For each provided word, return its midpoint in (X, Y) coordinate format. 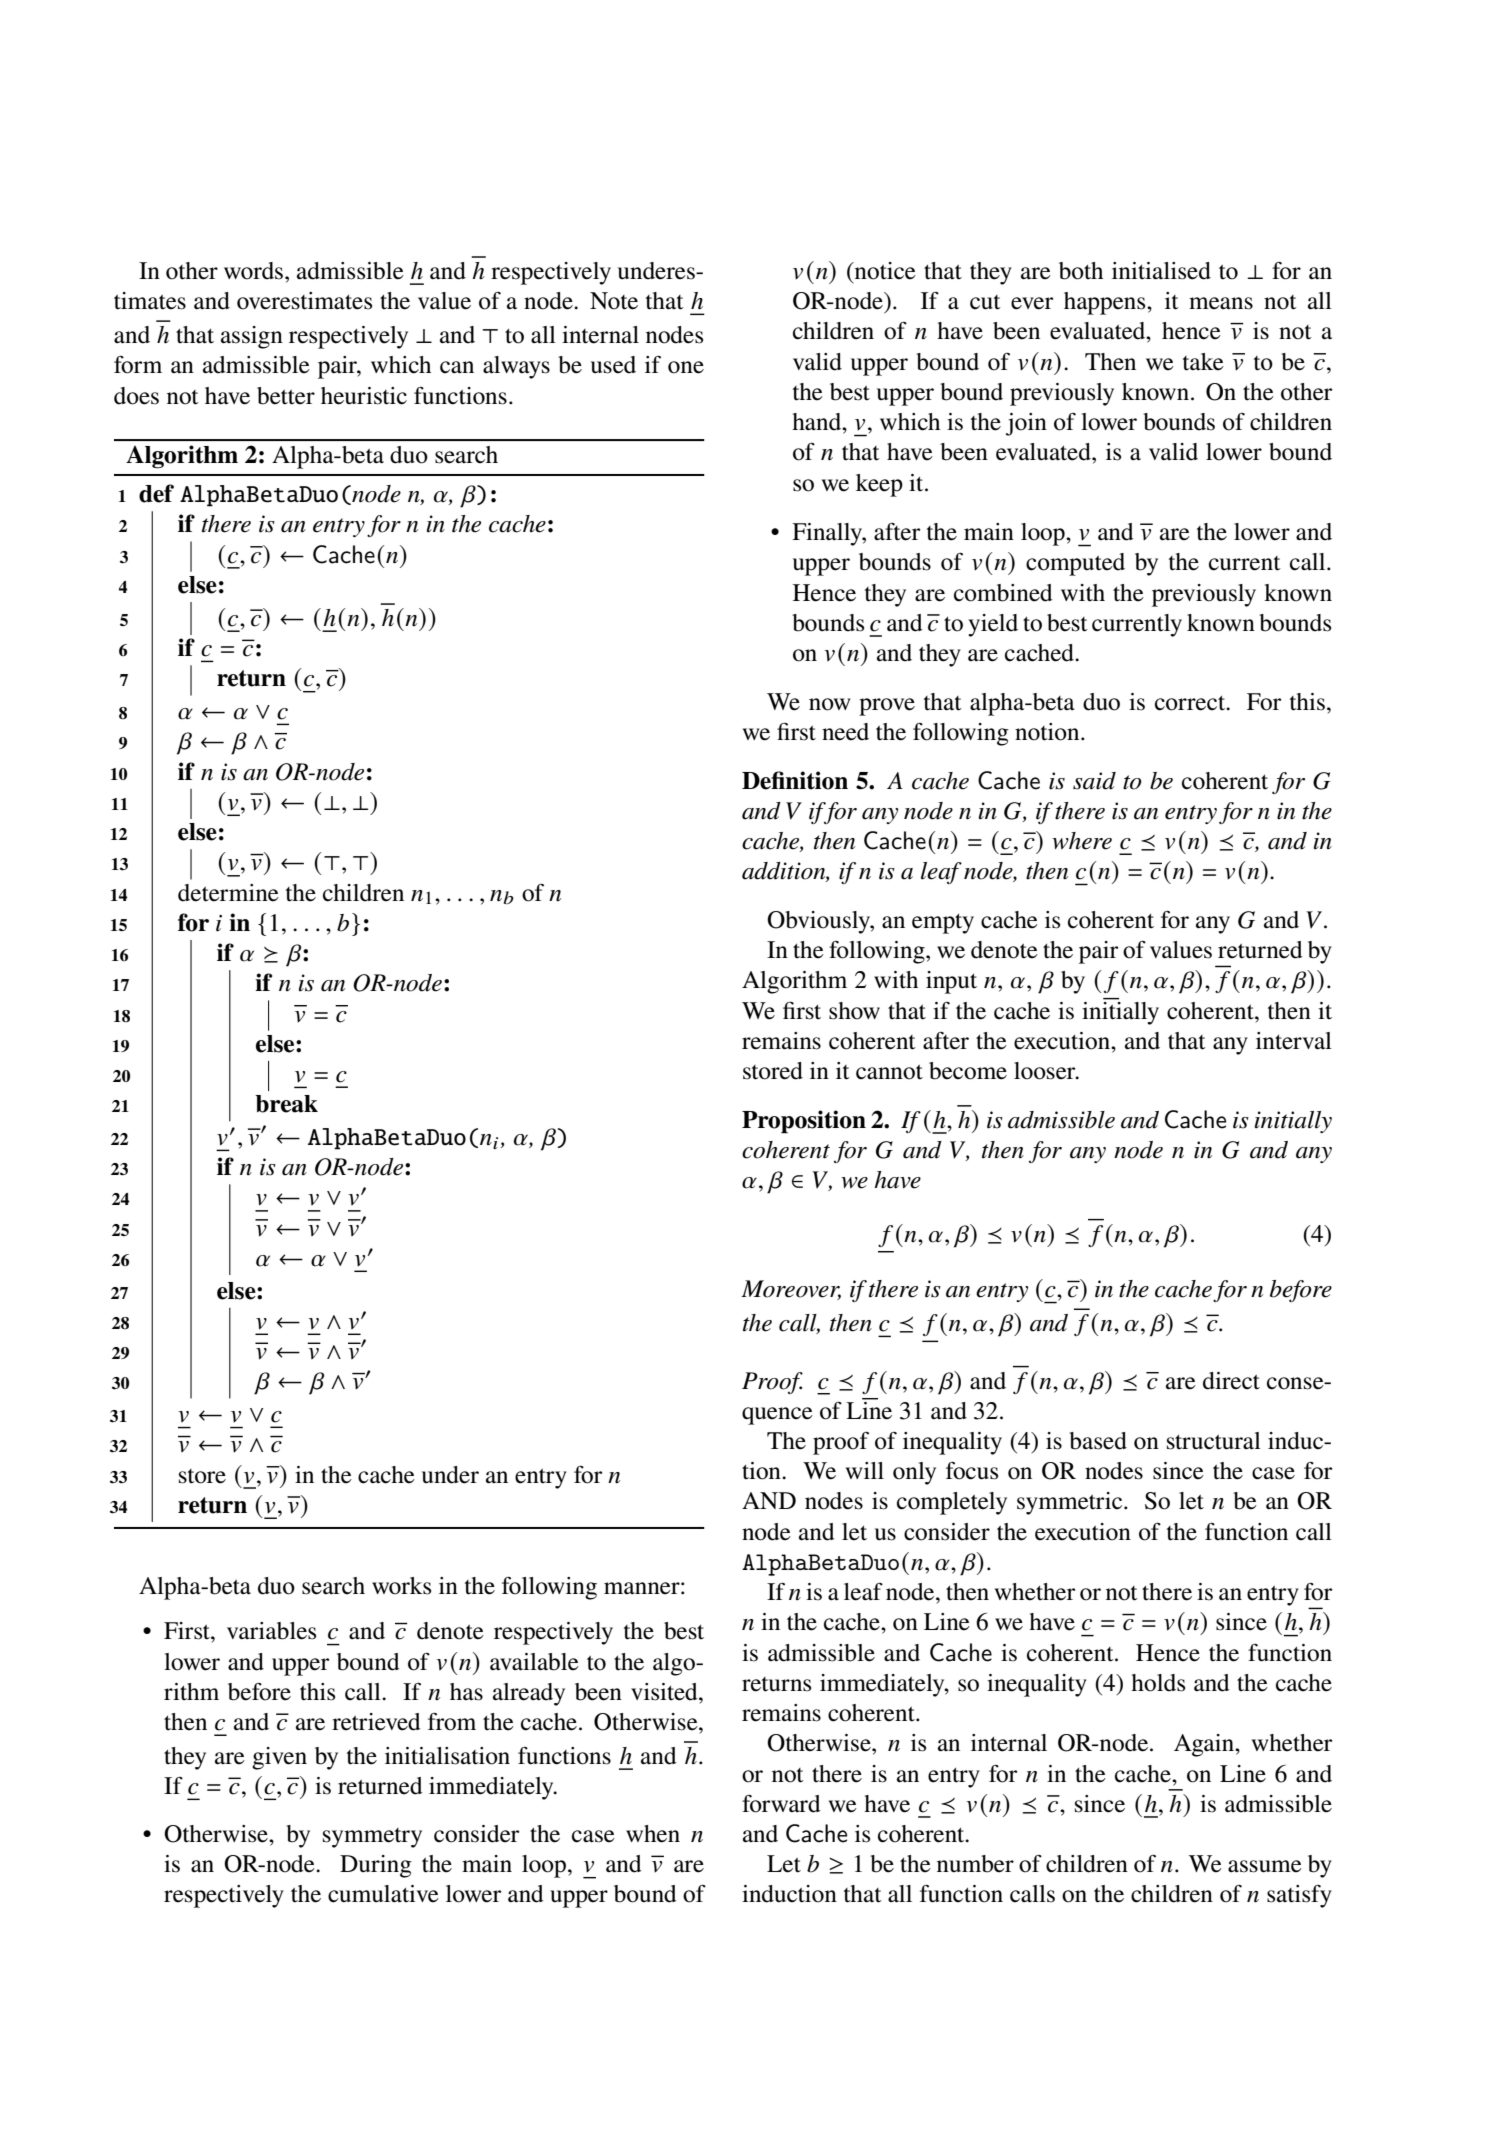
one (686, 367)
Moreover (791, 1290)
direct (1231, 1381)
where (1082, 841)
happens (1106, 303)
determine (228, 893)
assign (252, 337)
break (286, 1104)
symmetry (372, 1838)
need (845, 732)
